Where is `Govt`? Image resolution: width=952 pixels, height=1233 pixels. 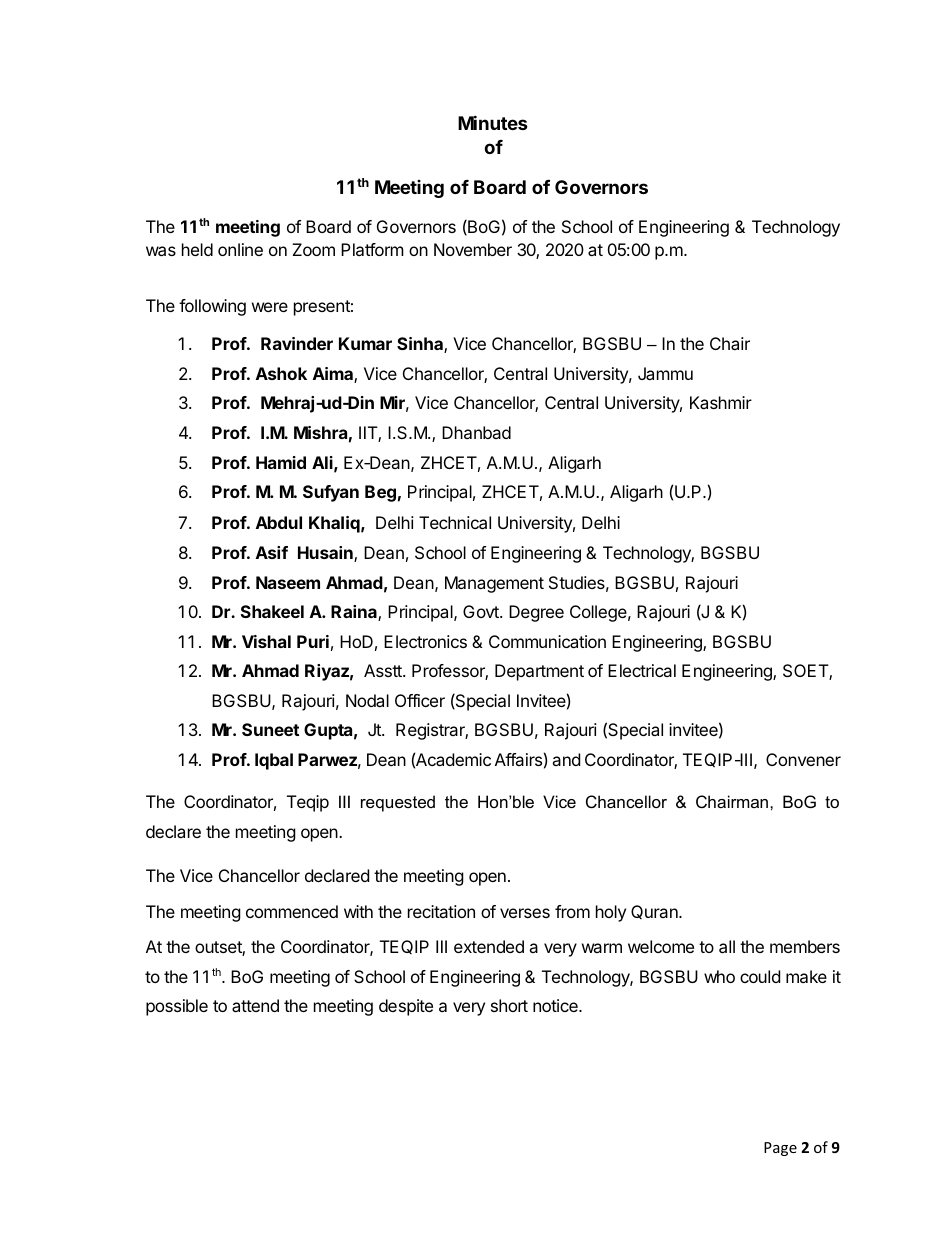 Govt is located at coordinates (482, 611).
